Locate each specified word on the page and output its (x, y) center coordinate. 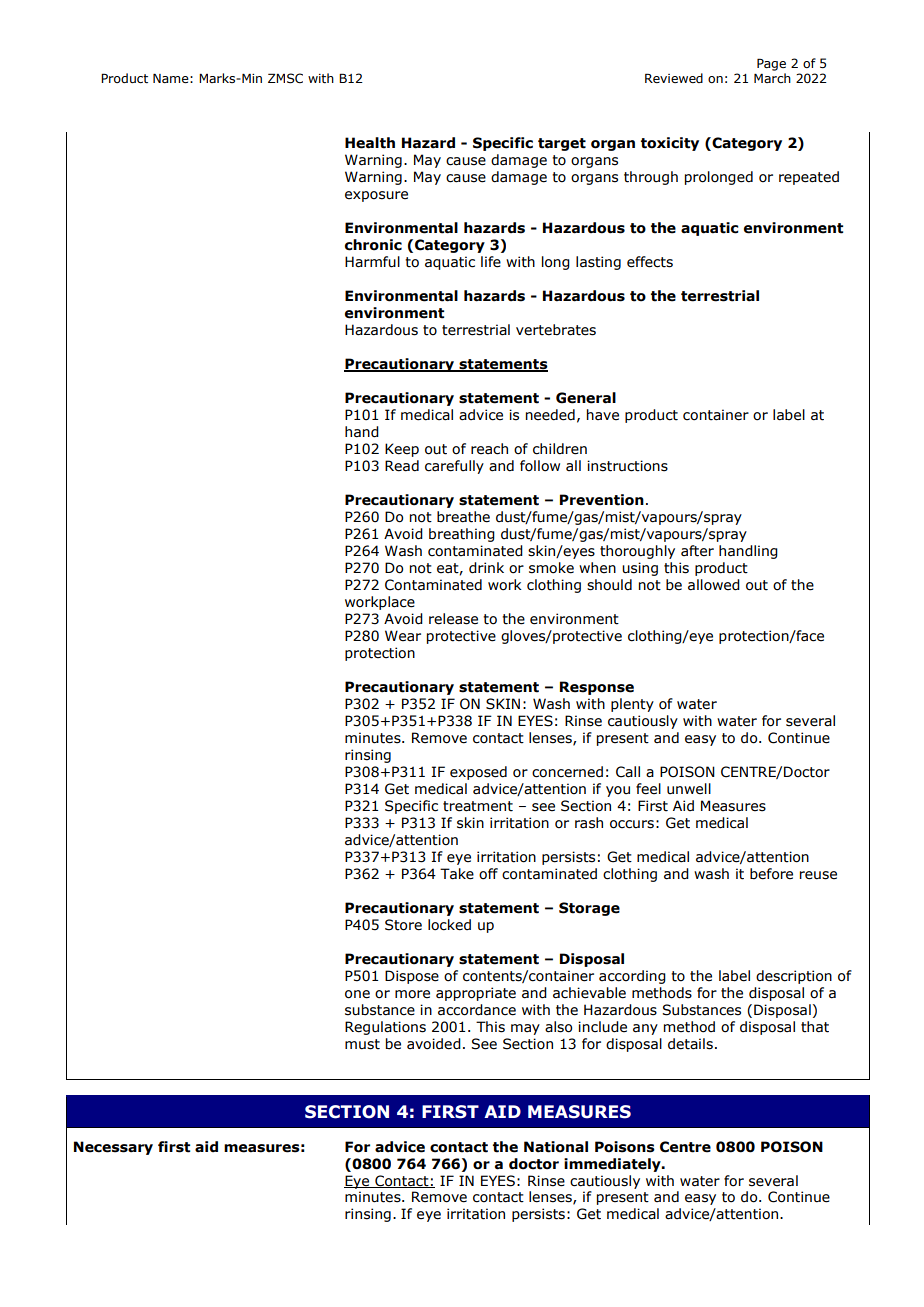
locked (449, 925)
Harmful (372, 262)
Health (370, 143)
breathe (463, 517)
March (772, 78)
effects (650, 262)
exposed (478, 773)
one (357, 994)
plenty (632, 705)
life (491, 262)
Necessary (113, 1148)
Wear (403, 636)
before (771, 874)
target (562, 144)
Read (402, 466)
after (697, 551)
